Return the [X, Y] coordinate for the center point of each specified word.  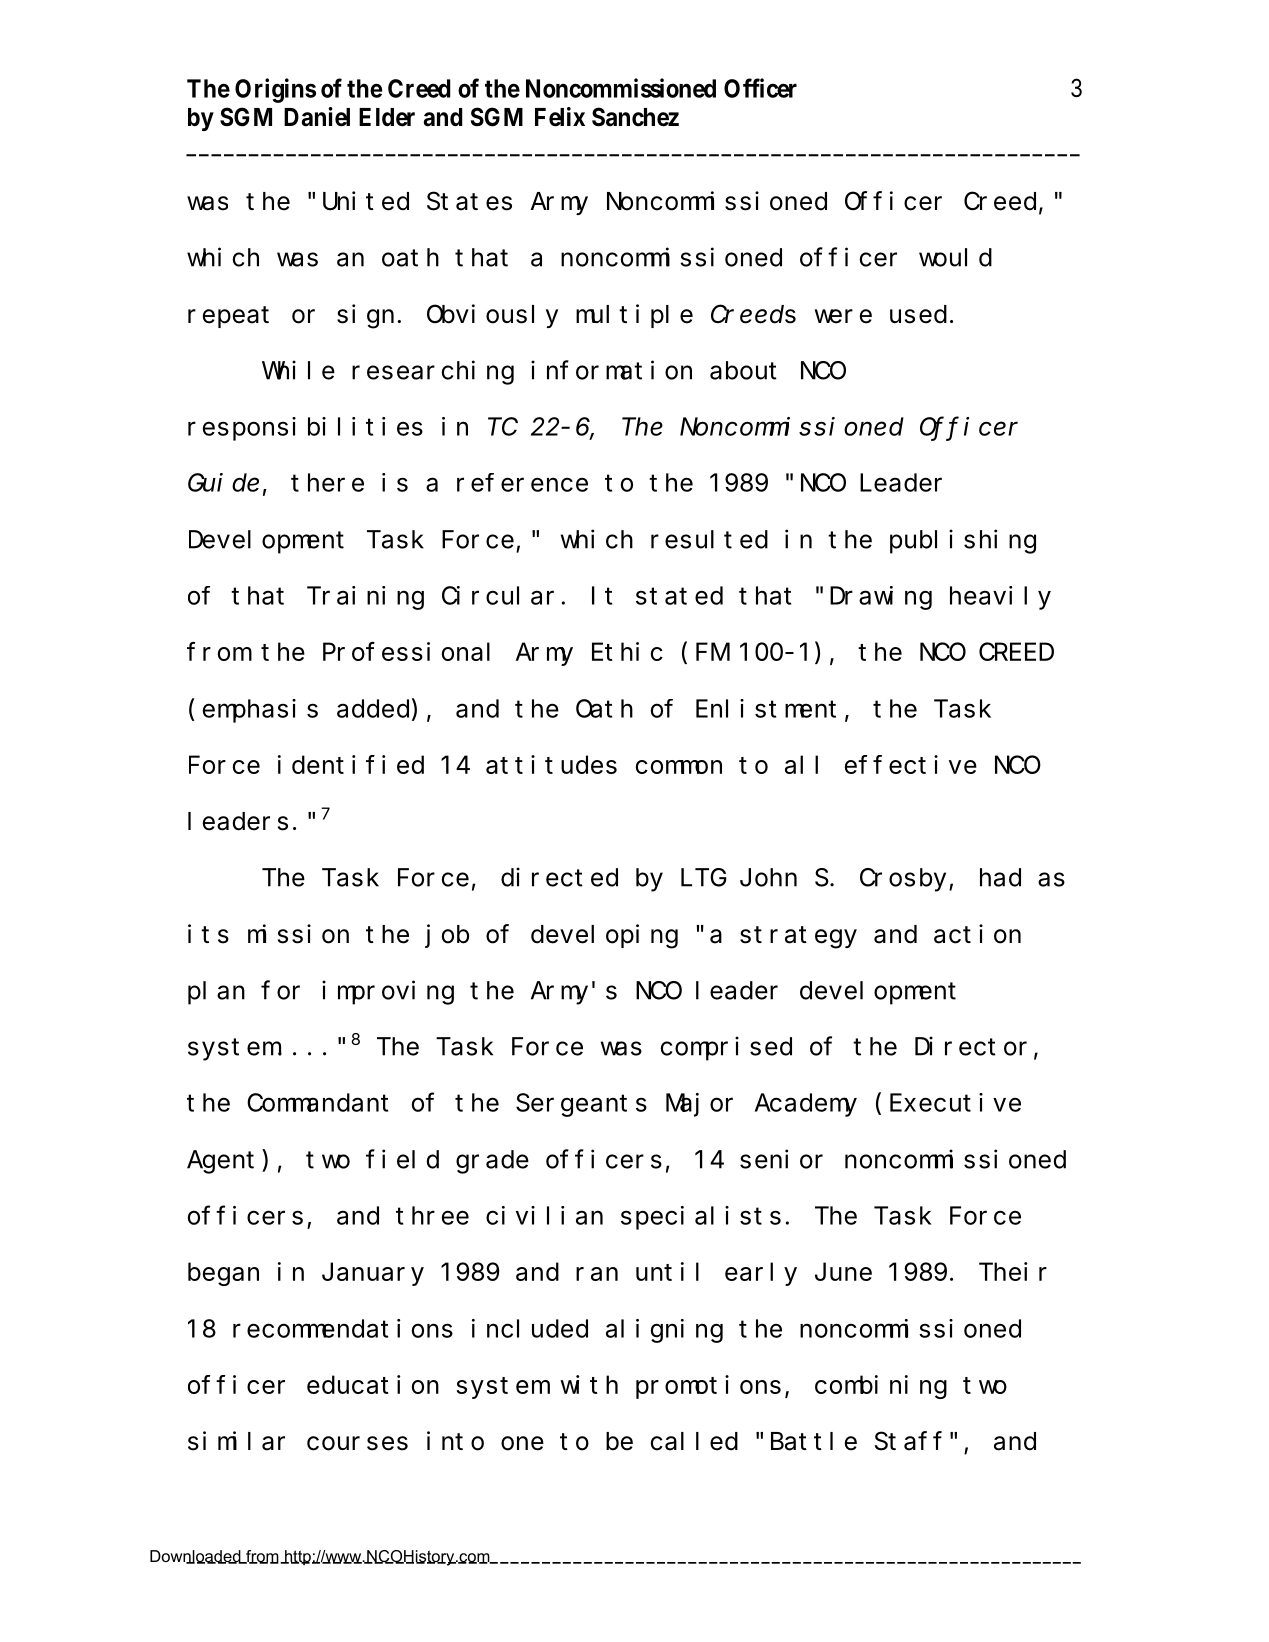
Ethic [627, 651]
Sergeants [581, 1106]
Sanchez [635, 117]
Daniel [317, 117]
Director [971, 1046]
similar [236, 1441]
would [955, 257]
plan [216, 993]
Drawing [881, 598]
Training [365, 598]
